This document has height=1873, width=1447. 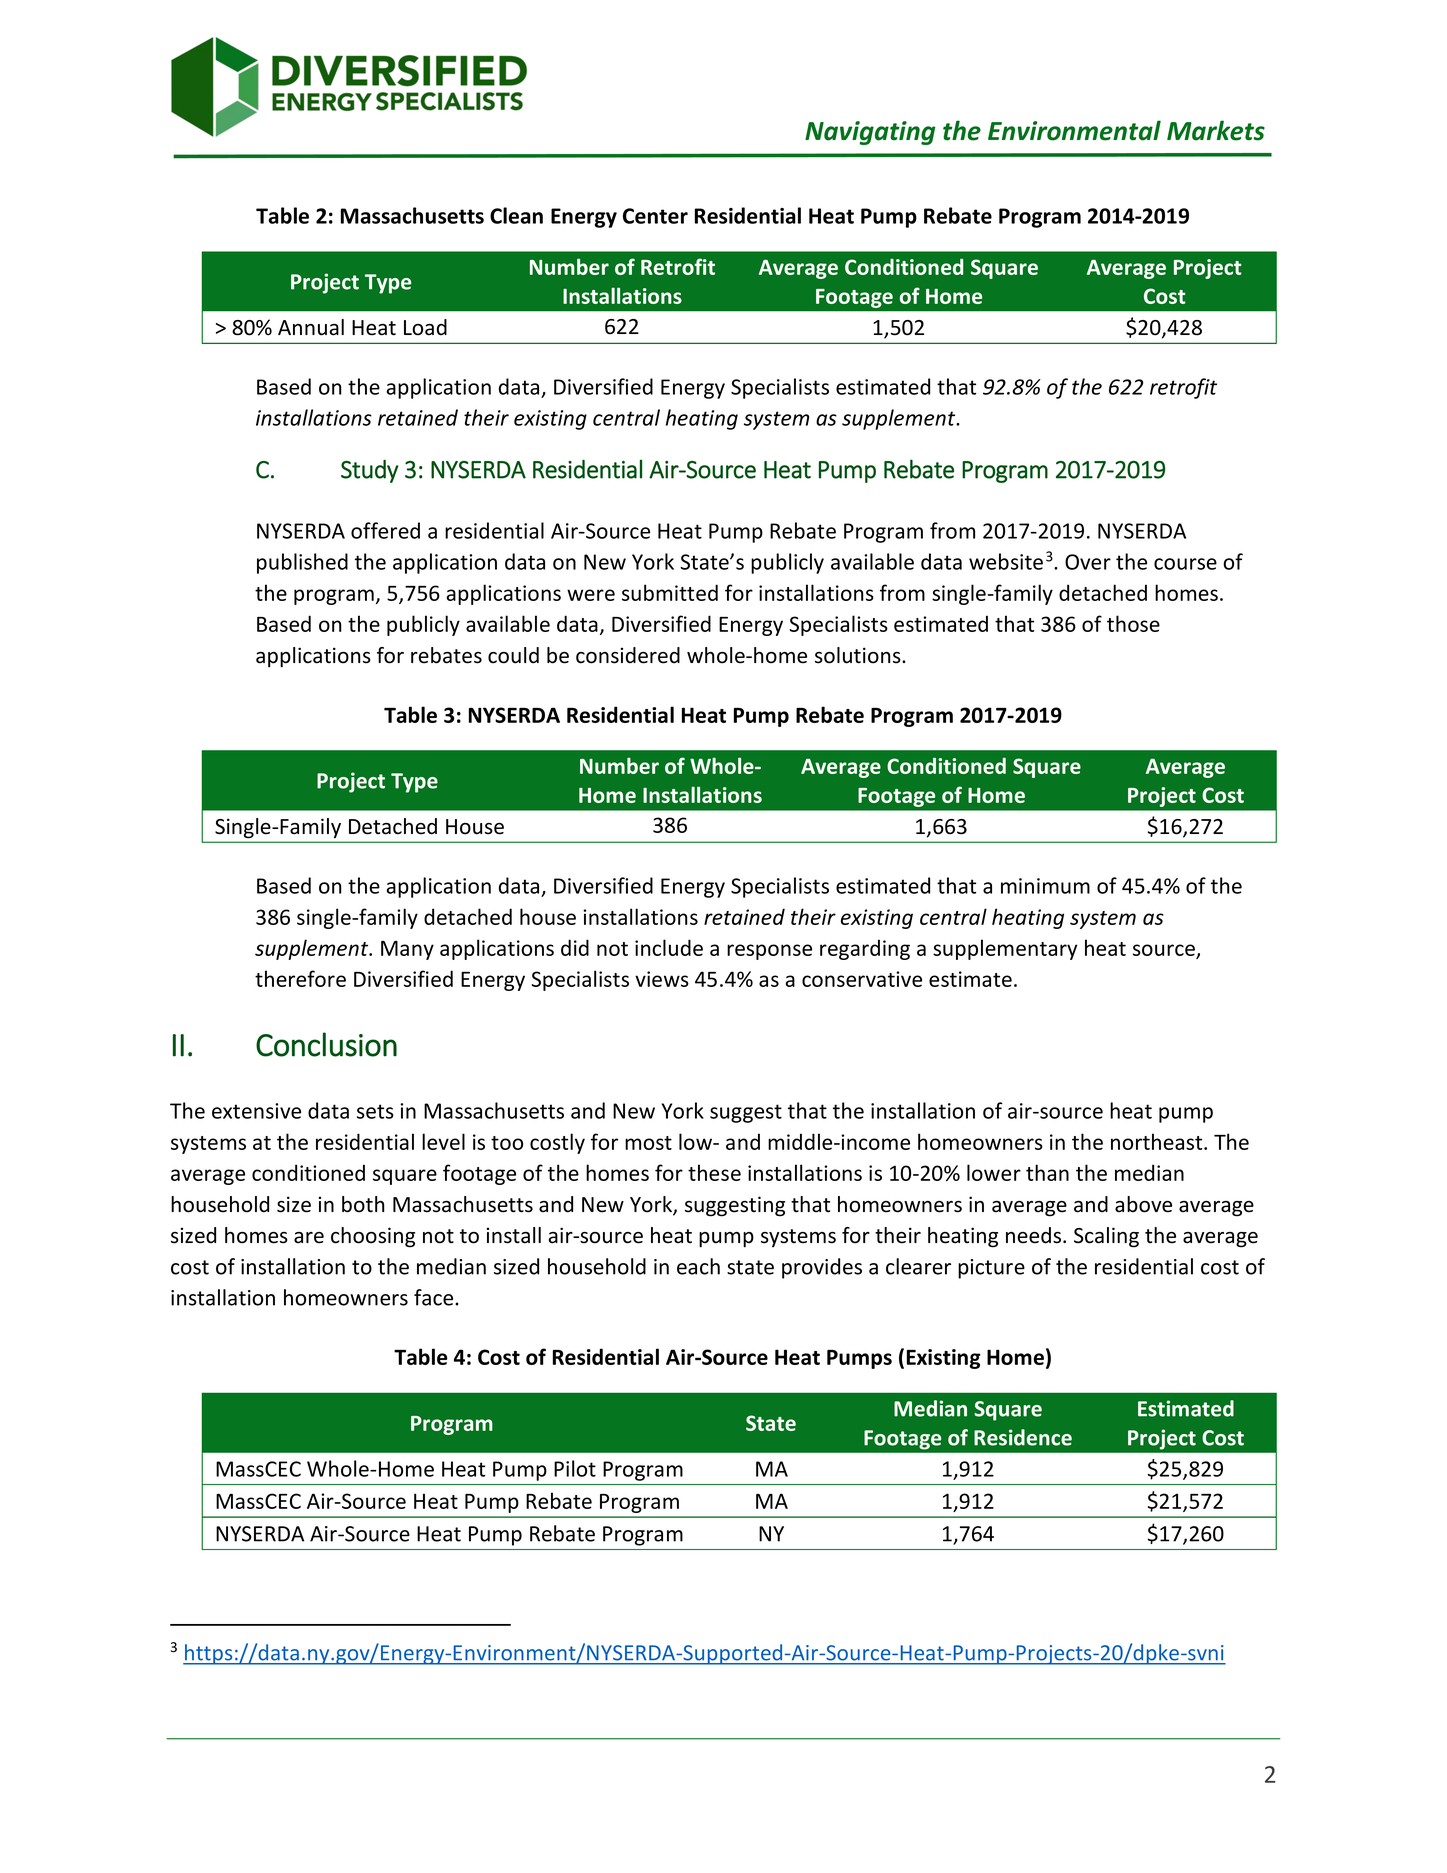 What do you see at coordinates (575, 1468) in the document?
I see `Pilot` at bounding box center [575, 1468].
